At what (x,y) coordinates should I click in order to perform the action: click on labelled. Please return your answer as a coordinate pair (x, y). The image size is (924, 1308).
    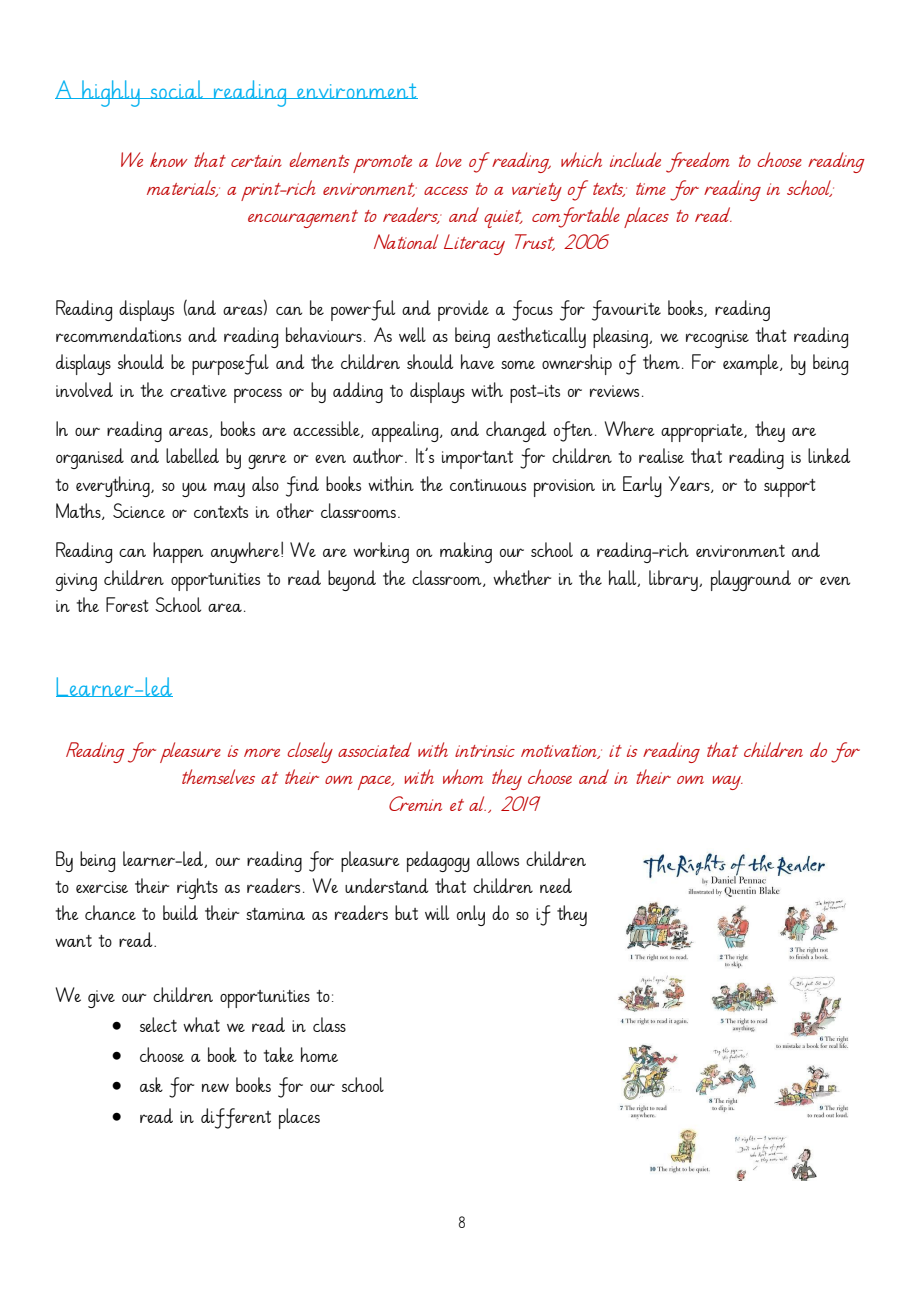
    Looking at the image, I should click on (192, 455).
